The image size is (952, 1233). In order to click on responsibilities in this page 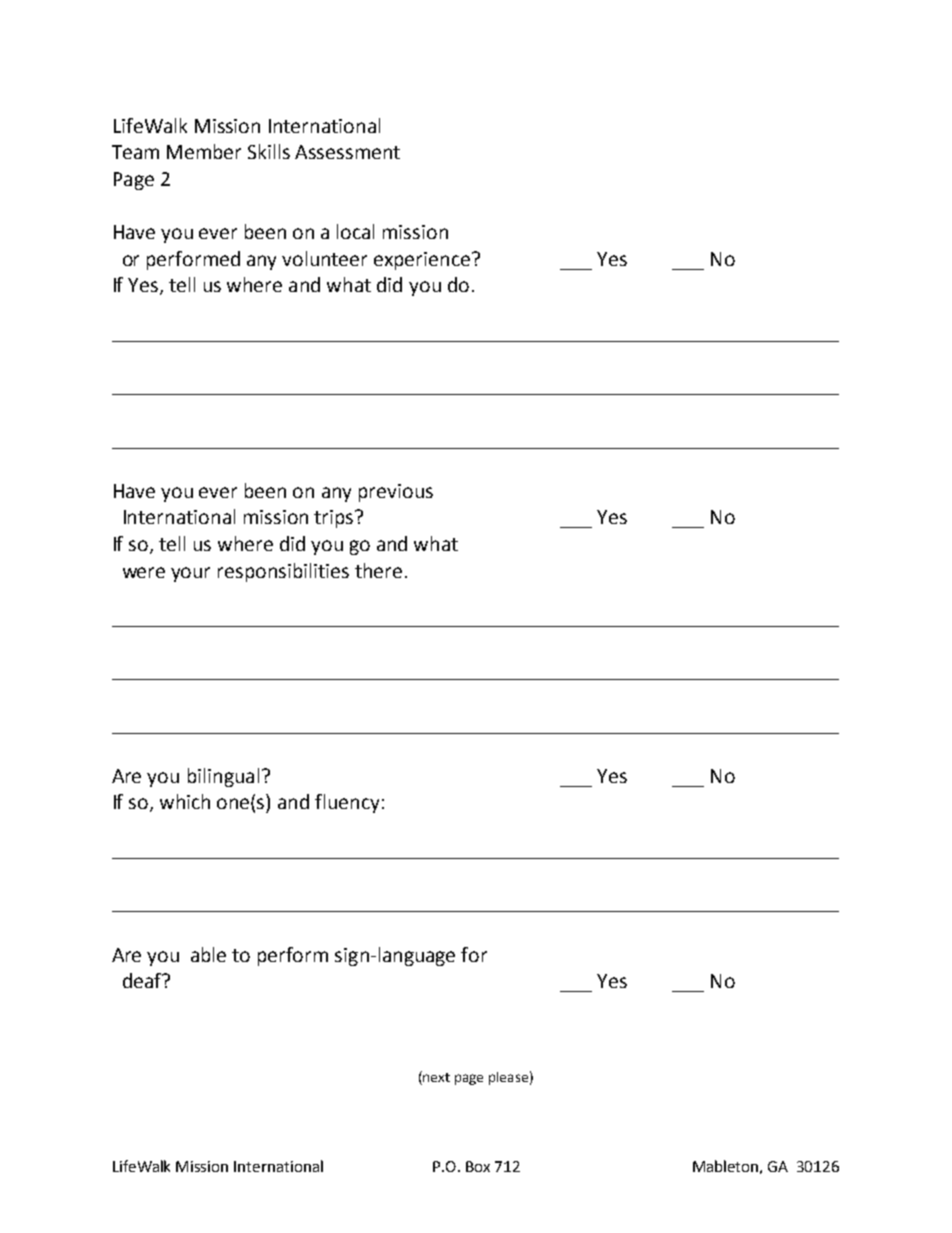, I will do `click(283, 572)`.
